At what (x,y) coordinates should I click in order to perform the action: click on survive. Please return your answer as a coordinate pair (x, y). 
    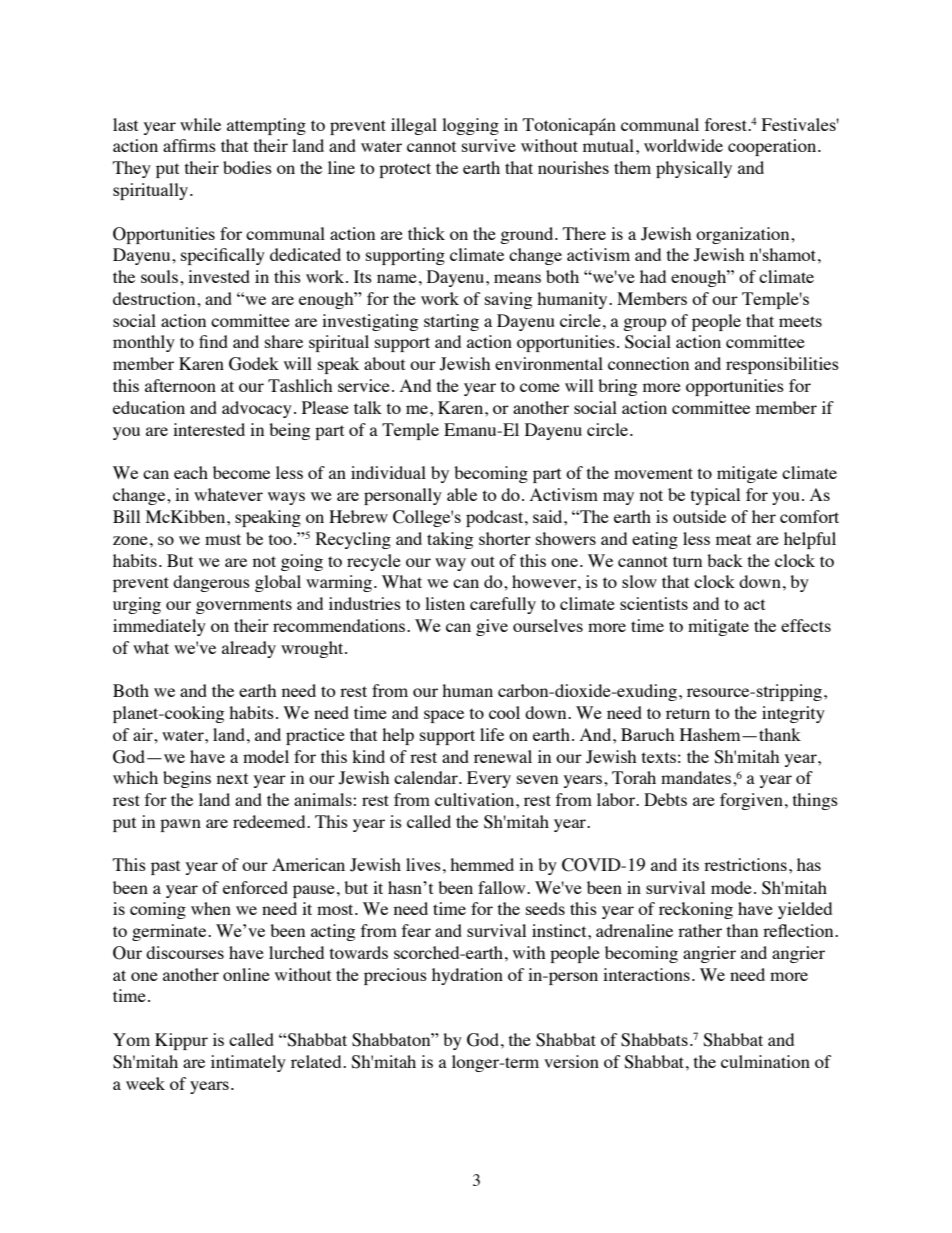
    Looking at the image, I should click on (489, 145).
